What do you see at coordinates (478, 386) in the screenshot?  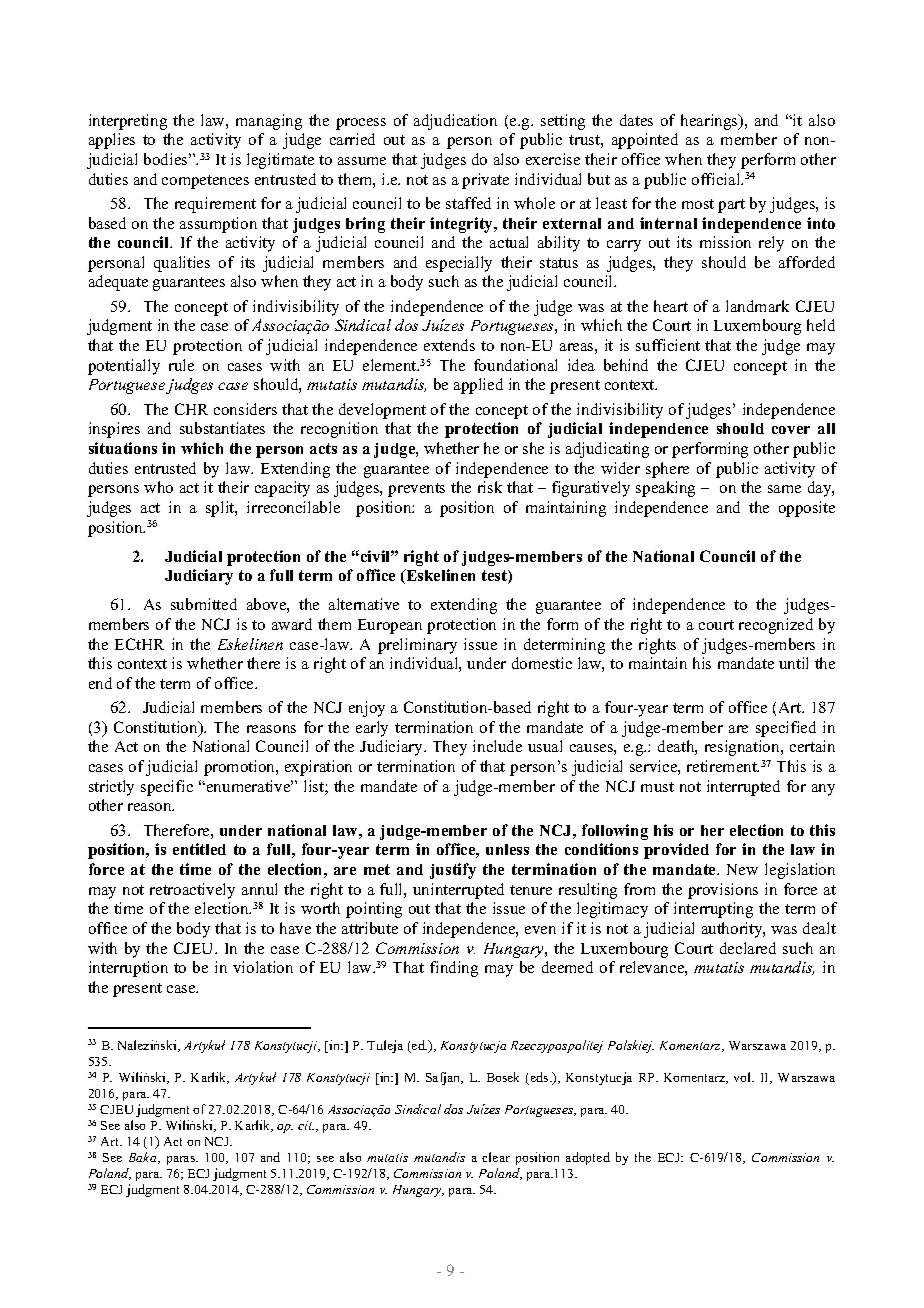 I see `applied` at bounding box center [478, 386].
